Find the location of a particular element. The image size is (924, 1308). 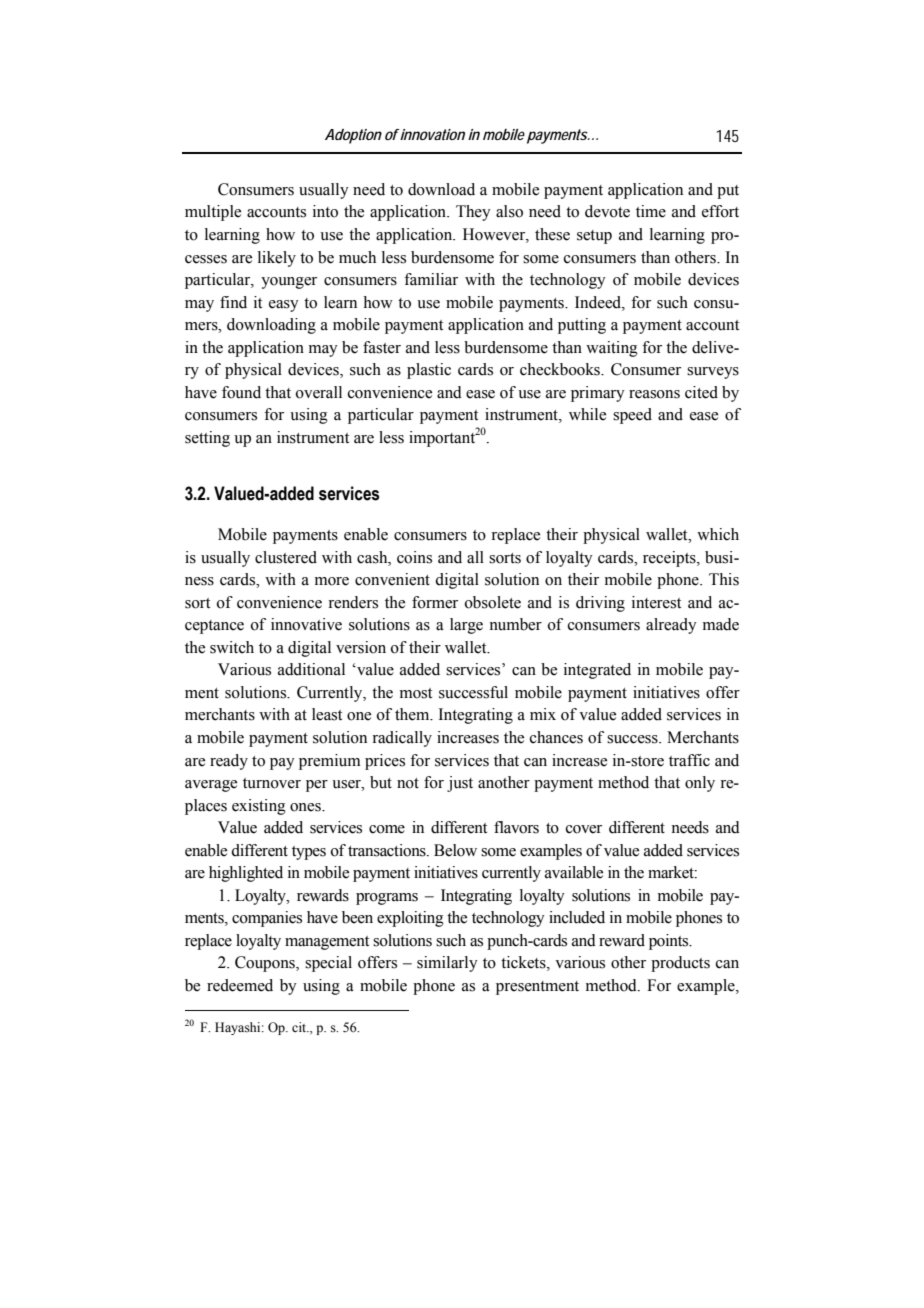

likely is located at coordinates (277, 259).
